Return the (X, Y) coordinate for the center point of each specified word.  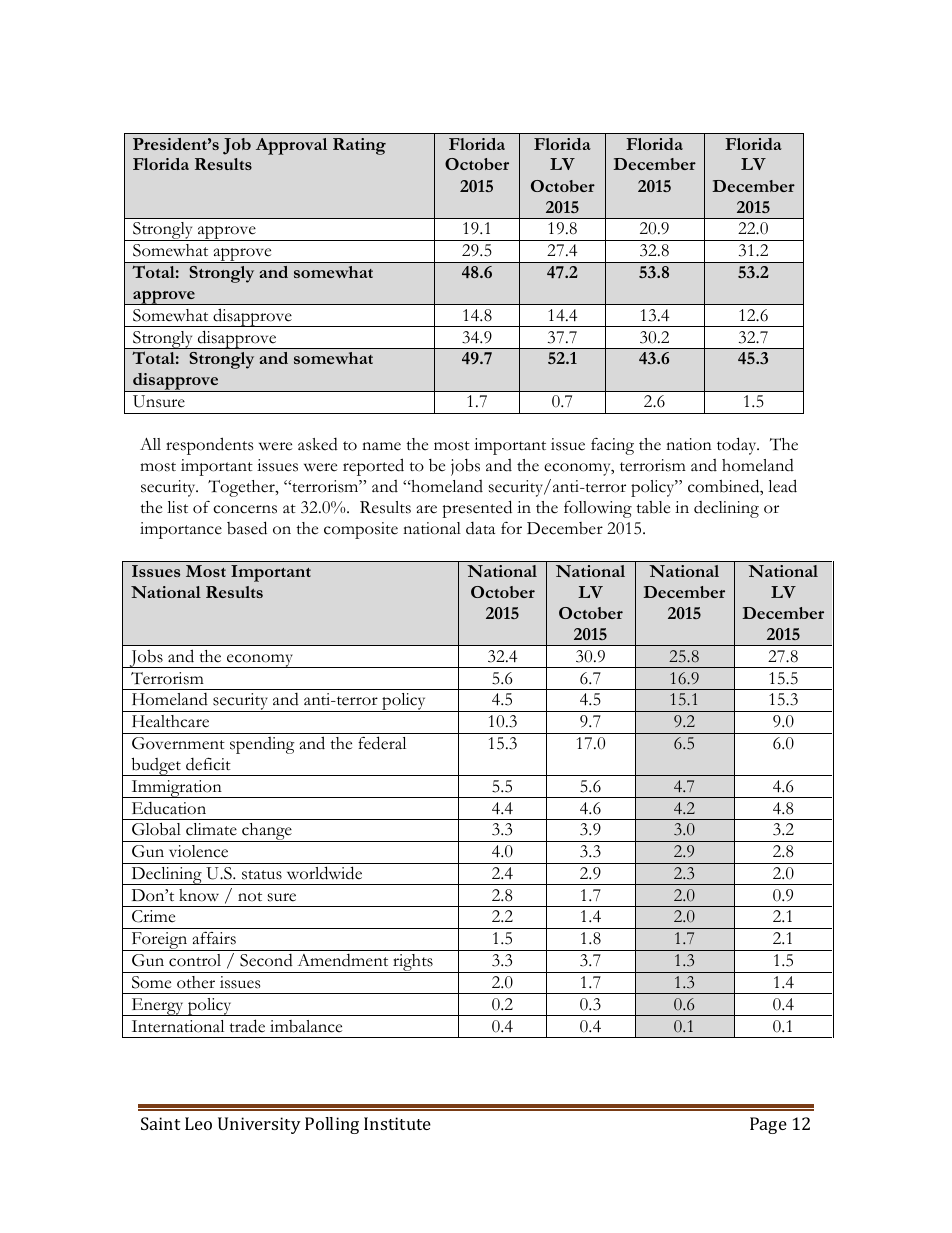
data (480, 528)
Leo (198, 1123)
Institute (397, 1123)
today (738, 446)
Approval (291, 146)
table (653, 507)
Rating (359, 146)
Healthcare (170, 721)
